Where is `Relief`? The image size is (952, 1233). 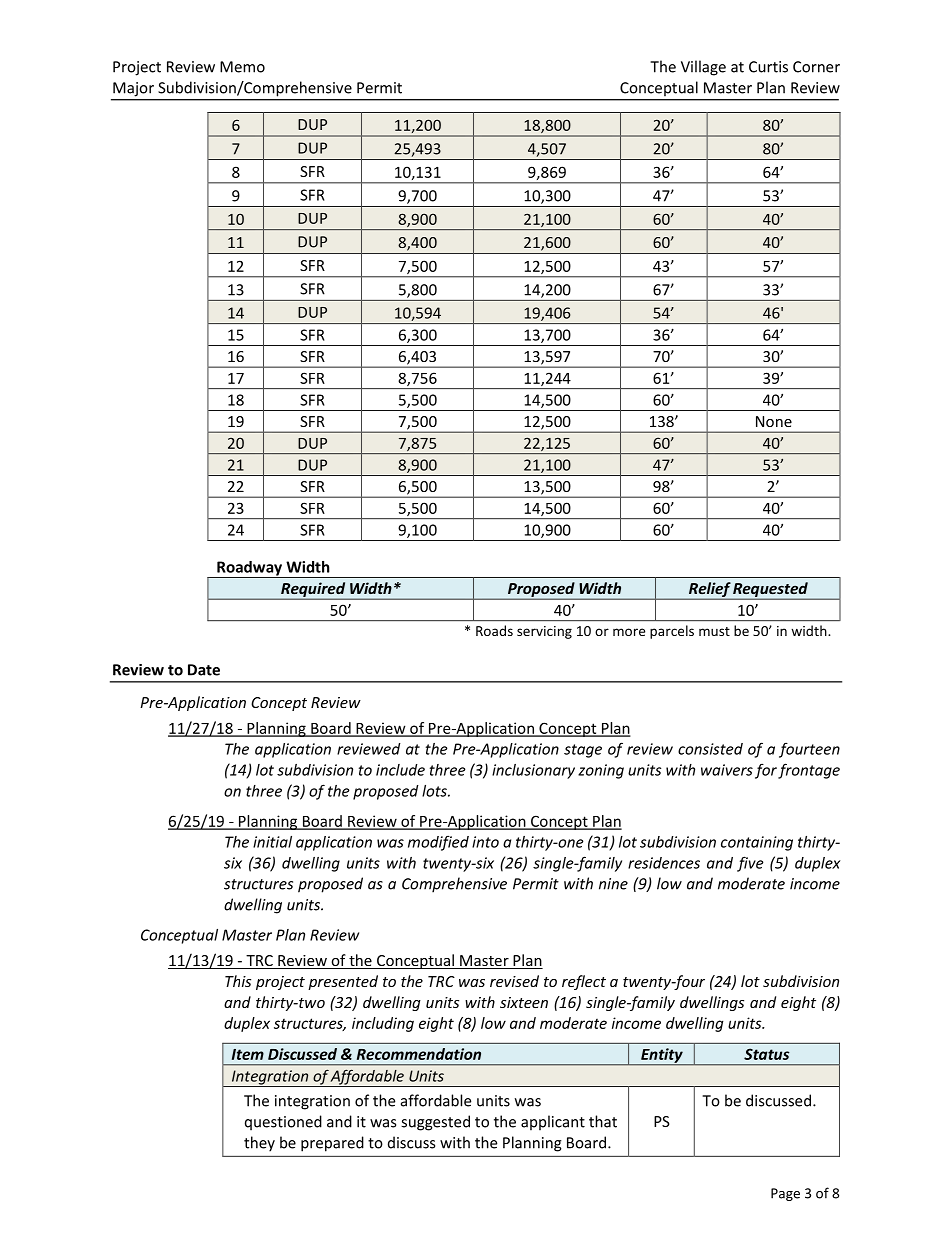 Relief is located at coordinates (709, 591).
